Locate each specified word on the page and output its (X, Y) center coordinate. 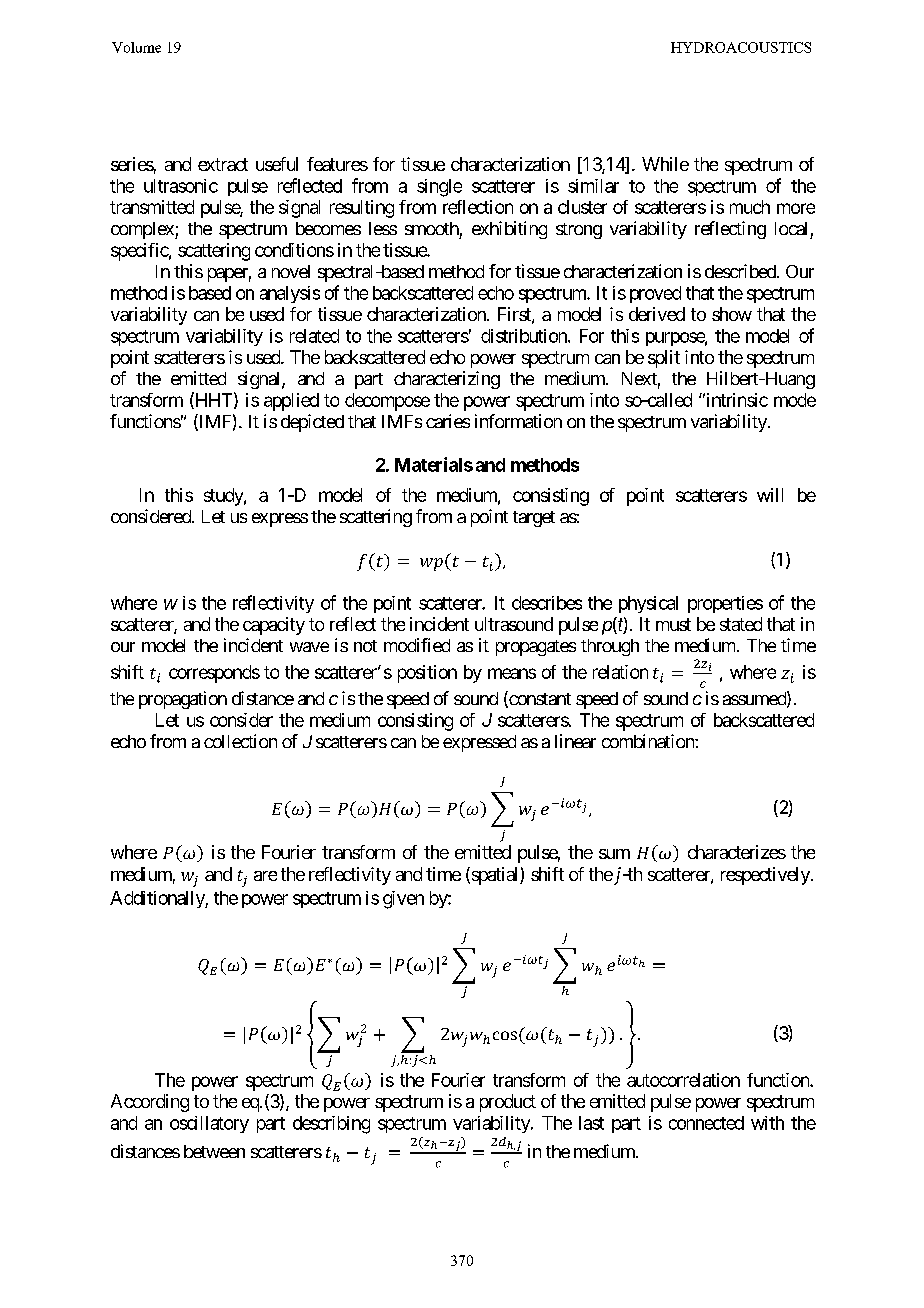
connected (706, 1123)
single (439, 188)
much (750, 207)
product (508, 1103)
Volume (136, 47)
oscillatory (209, 1124)
